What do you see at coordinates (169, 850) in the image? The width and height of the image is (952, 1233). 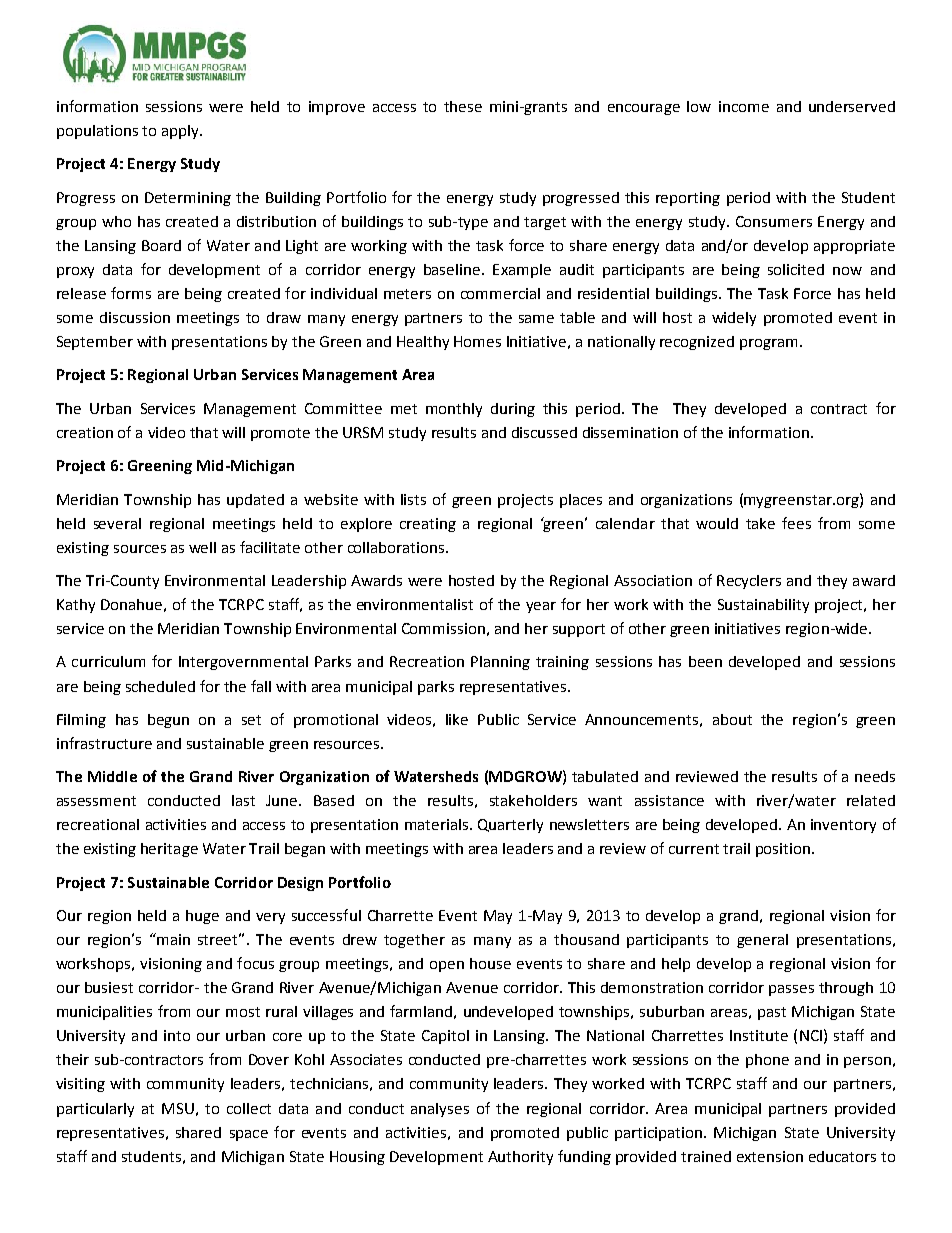 I see `heritage` at bounding box center [169, 850].
